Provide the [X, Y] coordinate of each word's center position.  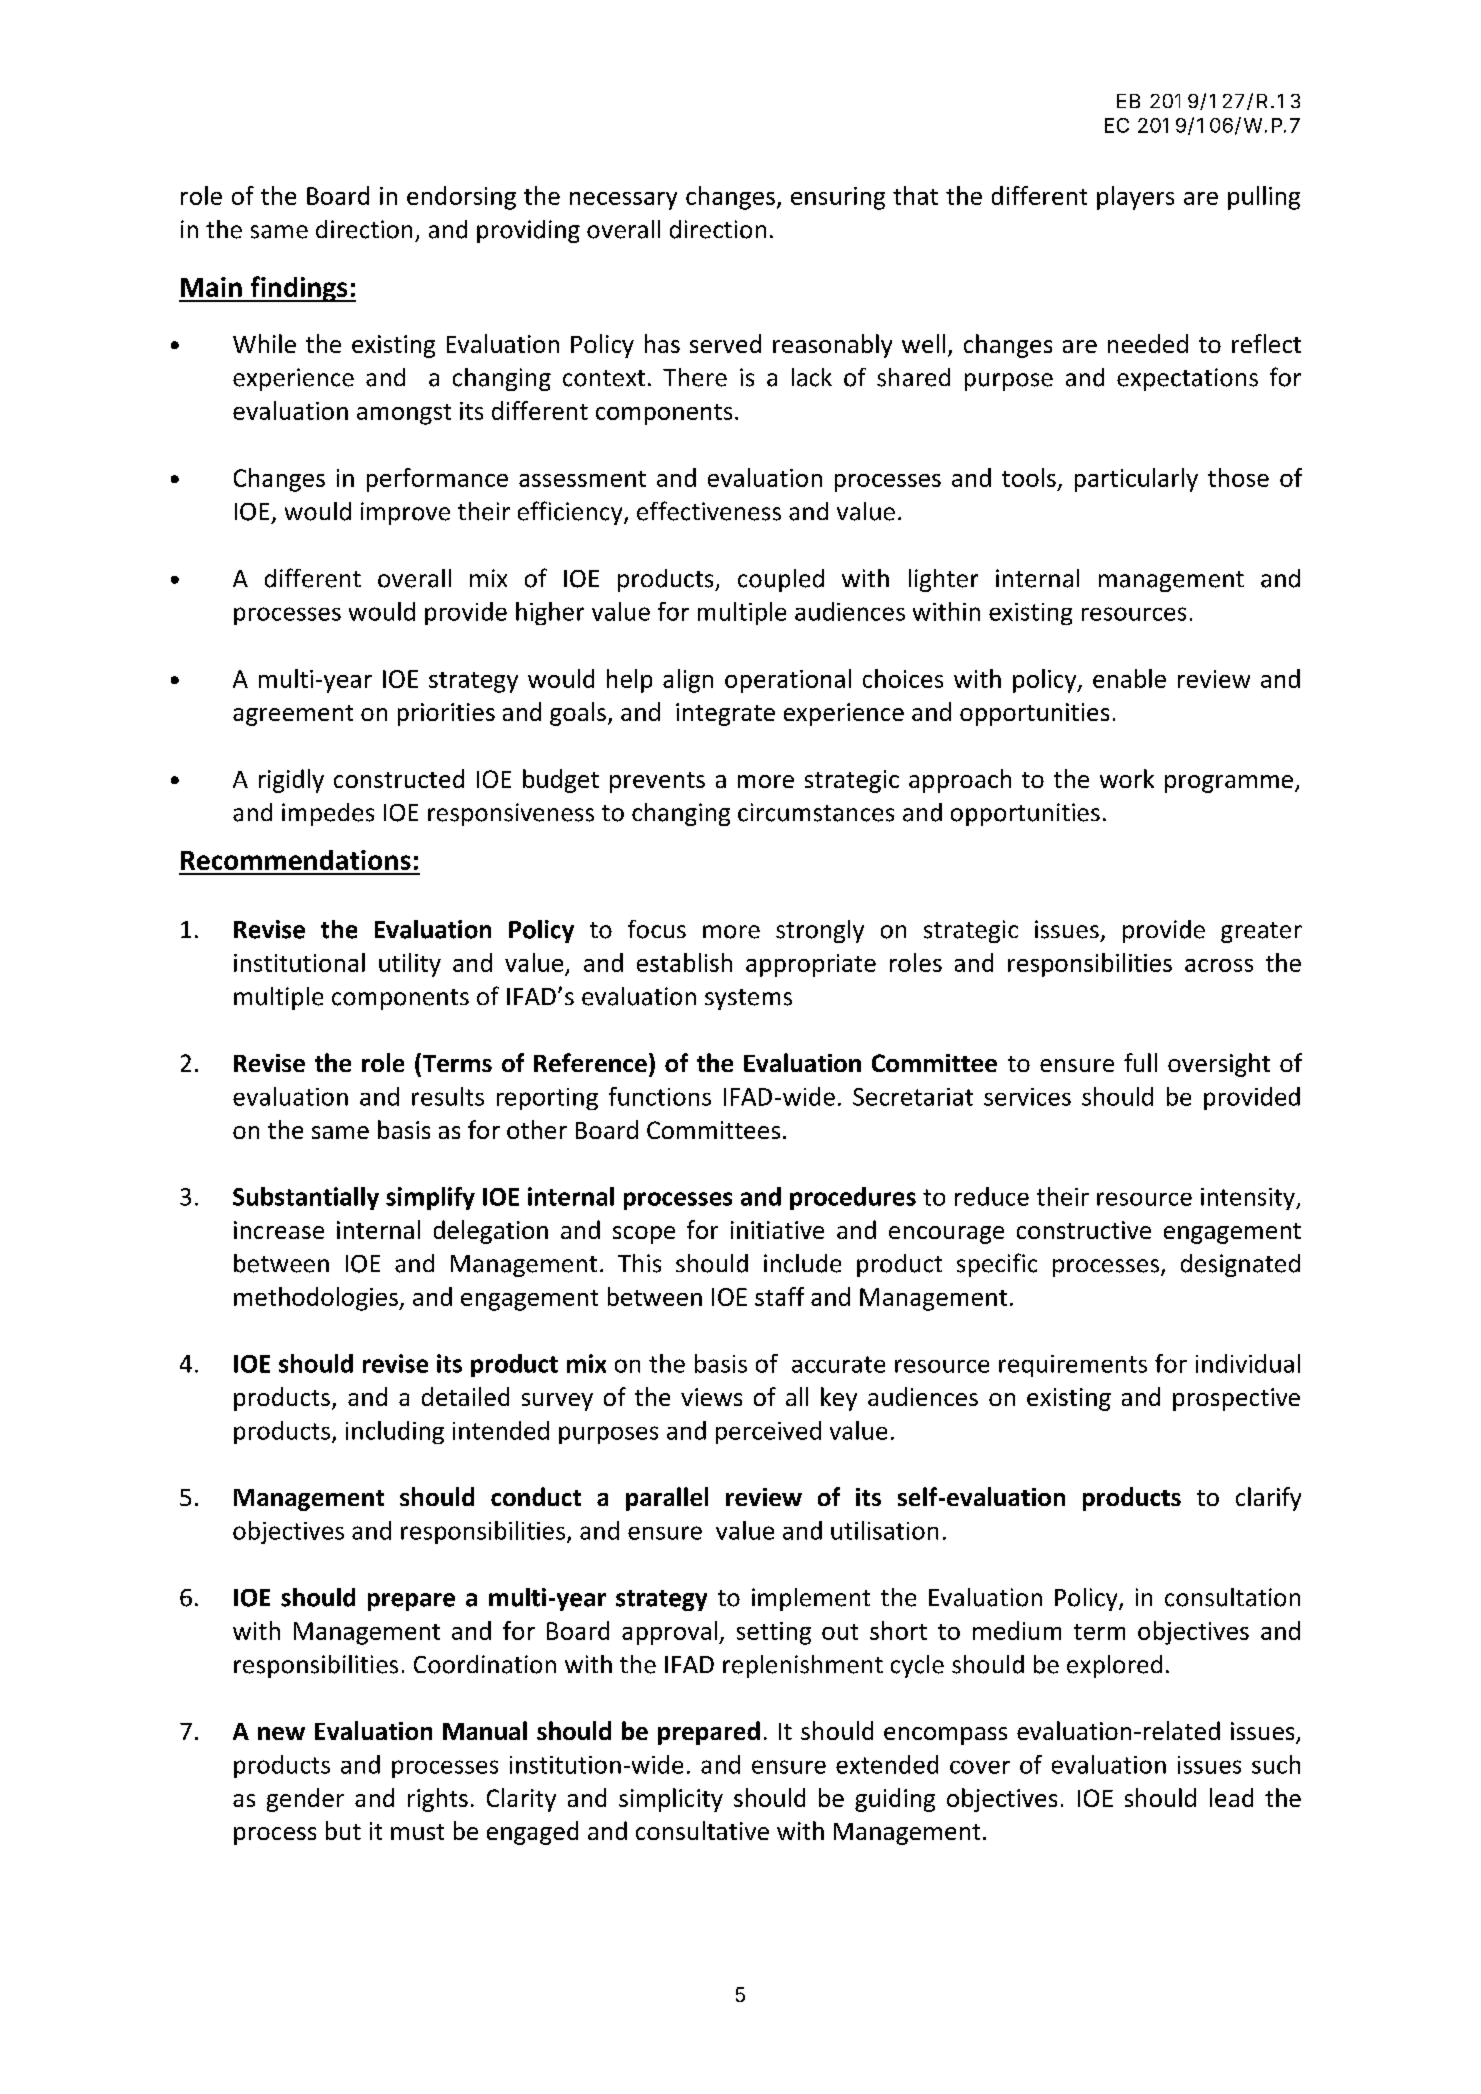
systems [748, 999]
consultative [702, 1830]
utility [410, 965]
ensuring [838, 198]
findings [299, 289]
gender [305, 1800]
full [1140, 1062]
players [1135, 198]
